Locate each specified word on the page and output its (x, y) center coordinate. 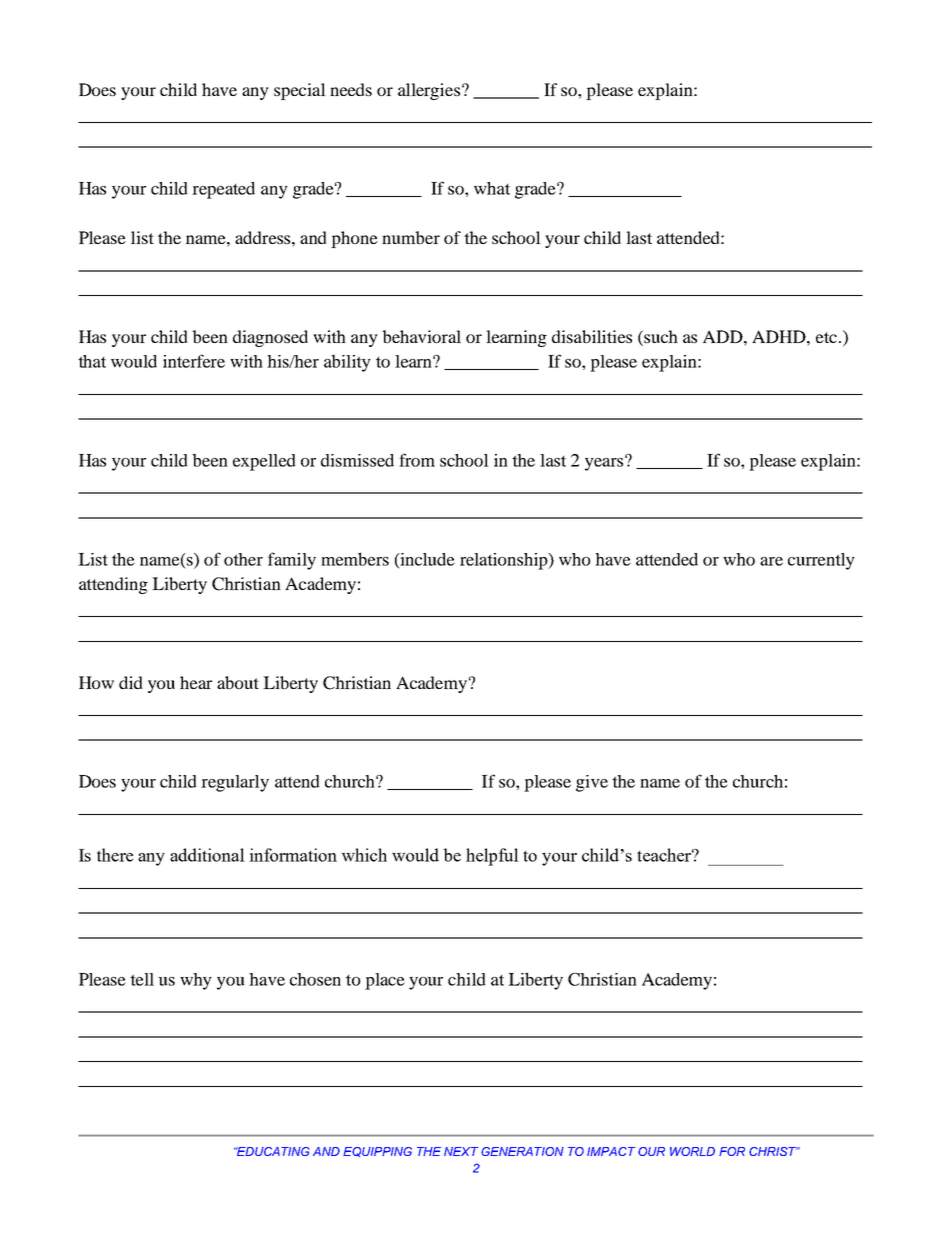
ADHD (780, 336)
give (592, 783)
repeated (223, 190)
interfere (194, 361)
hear (196, 682)
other (243, 559)
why (196, 981)
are (771, 561)
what (492, 188)
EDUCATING (273, 1151)
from (417, 460)
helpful (492, 857)
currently (821, 561)
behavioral (421, 336)
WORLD (692, 1151)
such (660, 336)
